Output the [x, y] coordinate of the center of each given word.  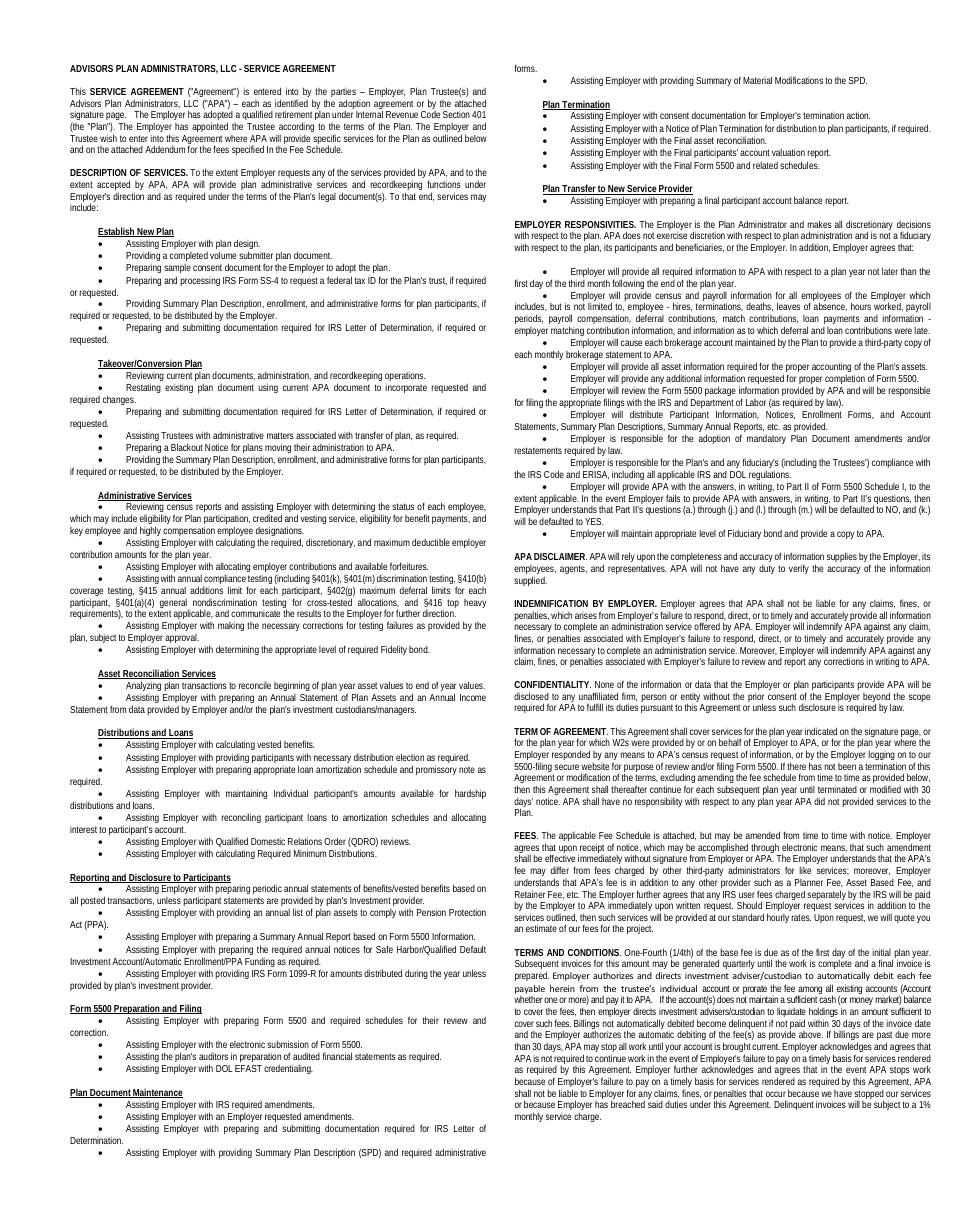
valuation [788, 152]
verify [799, 569]
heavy [475, 603]
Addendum [165, 149]
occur [776, 1094]
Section [456, 114]
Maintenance [157, 1093]
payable [530, 989]
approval [182, 638]
